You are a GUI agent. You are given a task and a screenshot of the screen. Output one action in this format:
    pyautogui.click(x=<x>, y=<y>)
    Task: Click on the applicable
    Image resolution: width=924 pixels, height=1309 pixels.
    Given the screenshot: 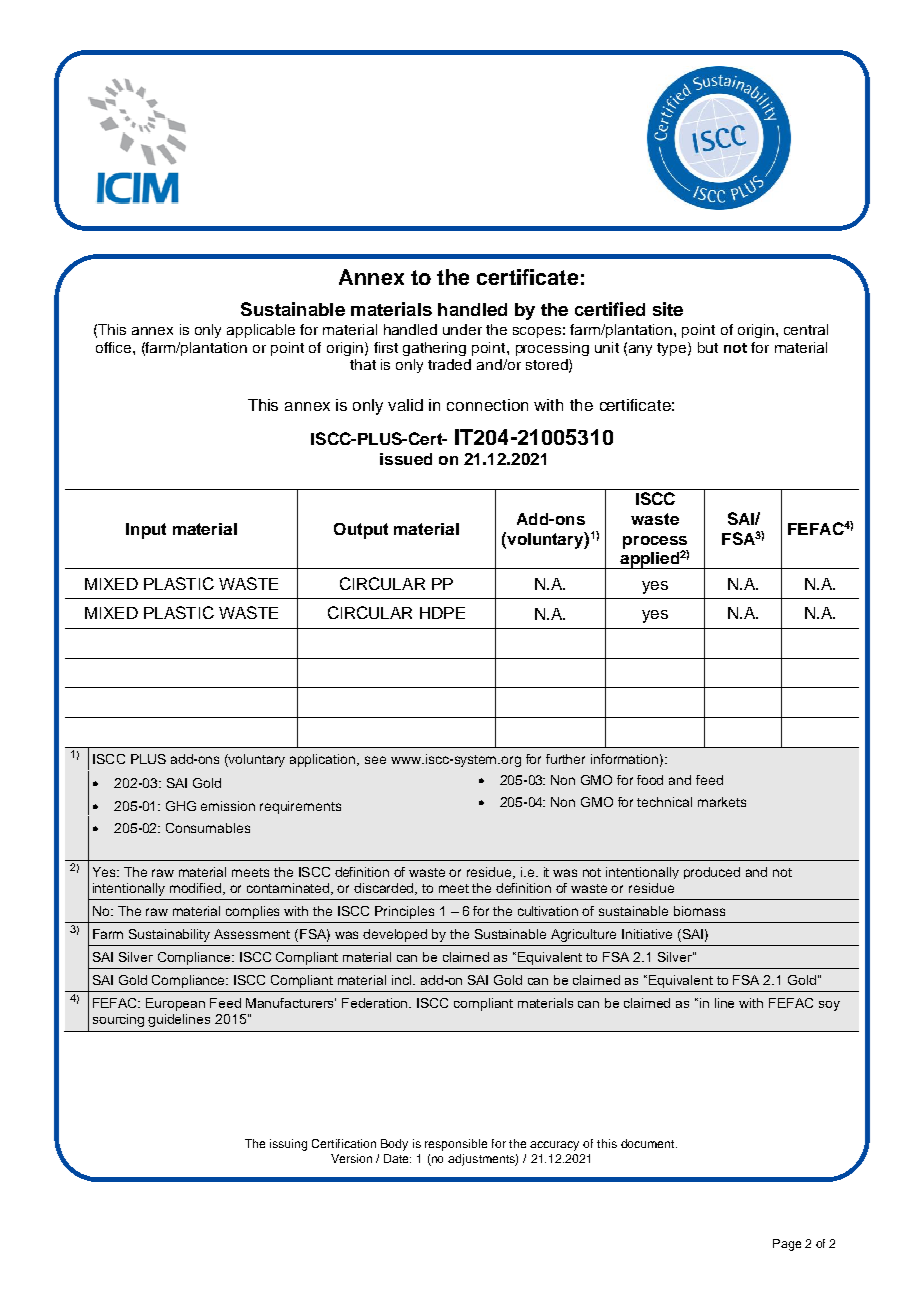 What is the action you would take?
    pyautogui.click(x=261, y=331)
